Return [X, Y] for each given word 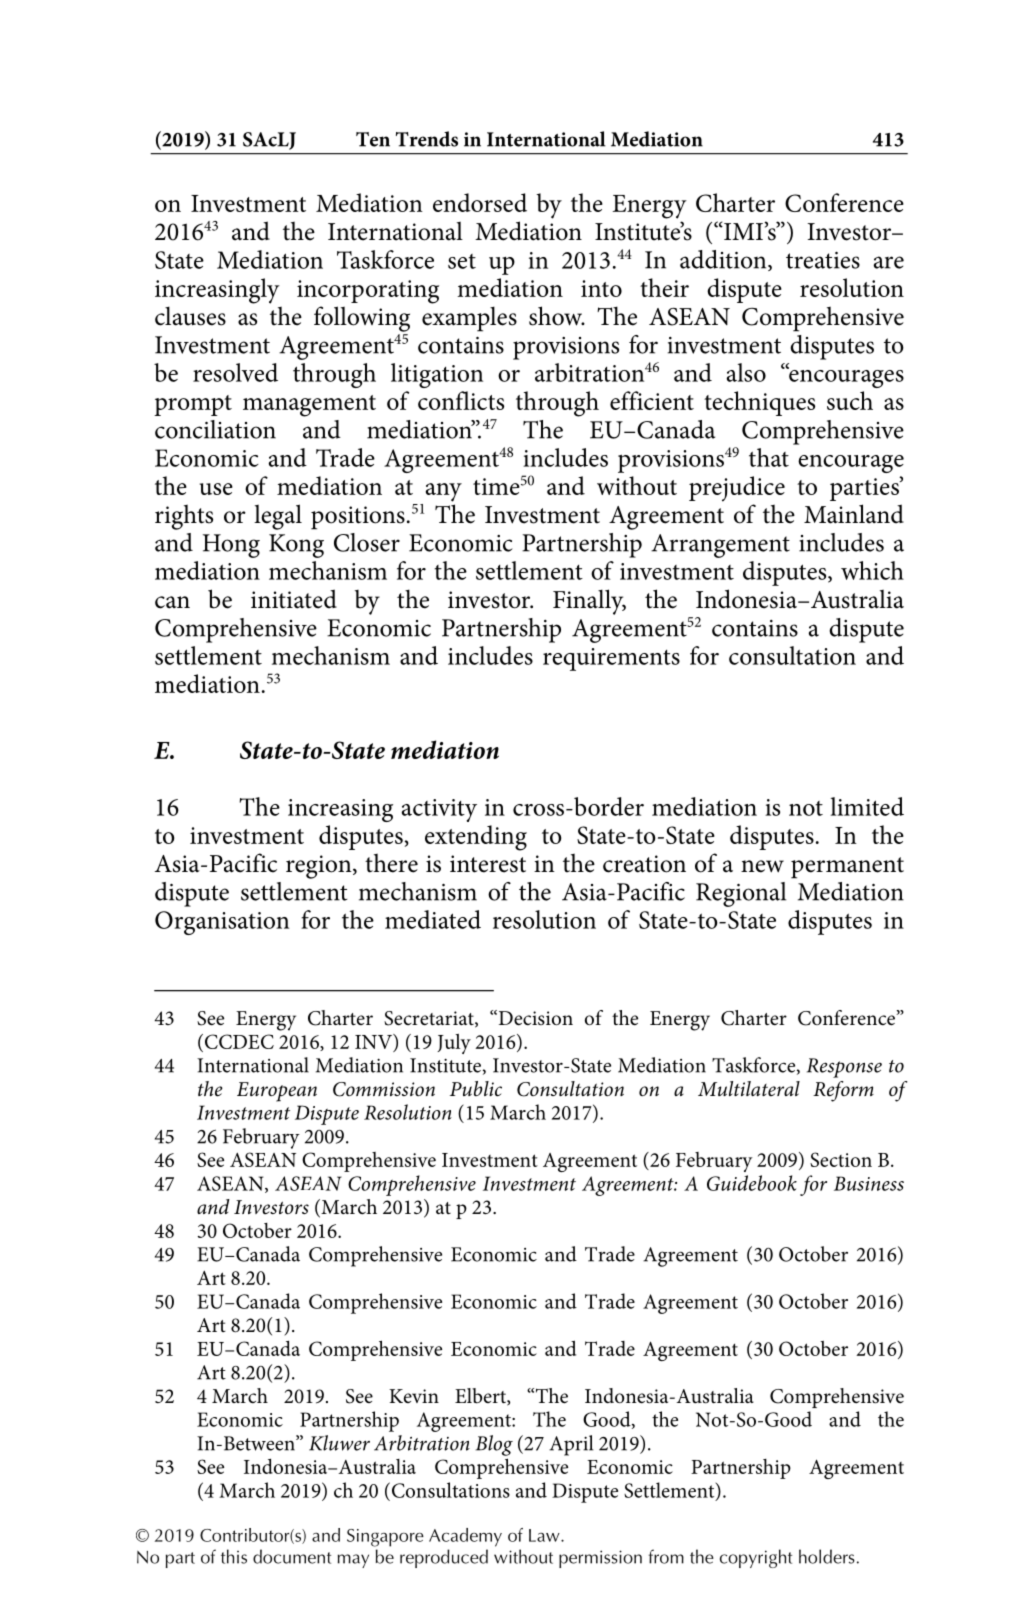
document [292, 1556]
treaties [823, 260]
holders [827, 1556]
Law [545, 1535]
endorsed [480, 202]
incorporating [368, 292]
